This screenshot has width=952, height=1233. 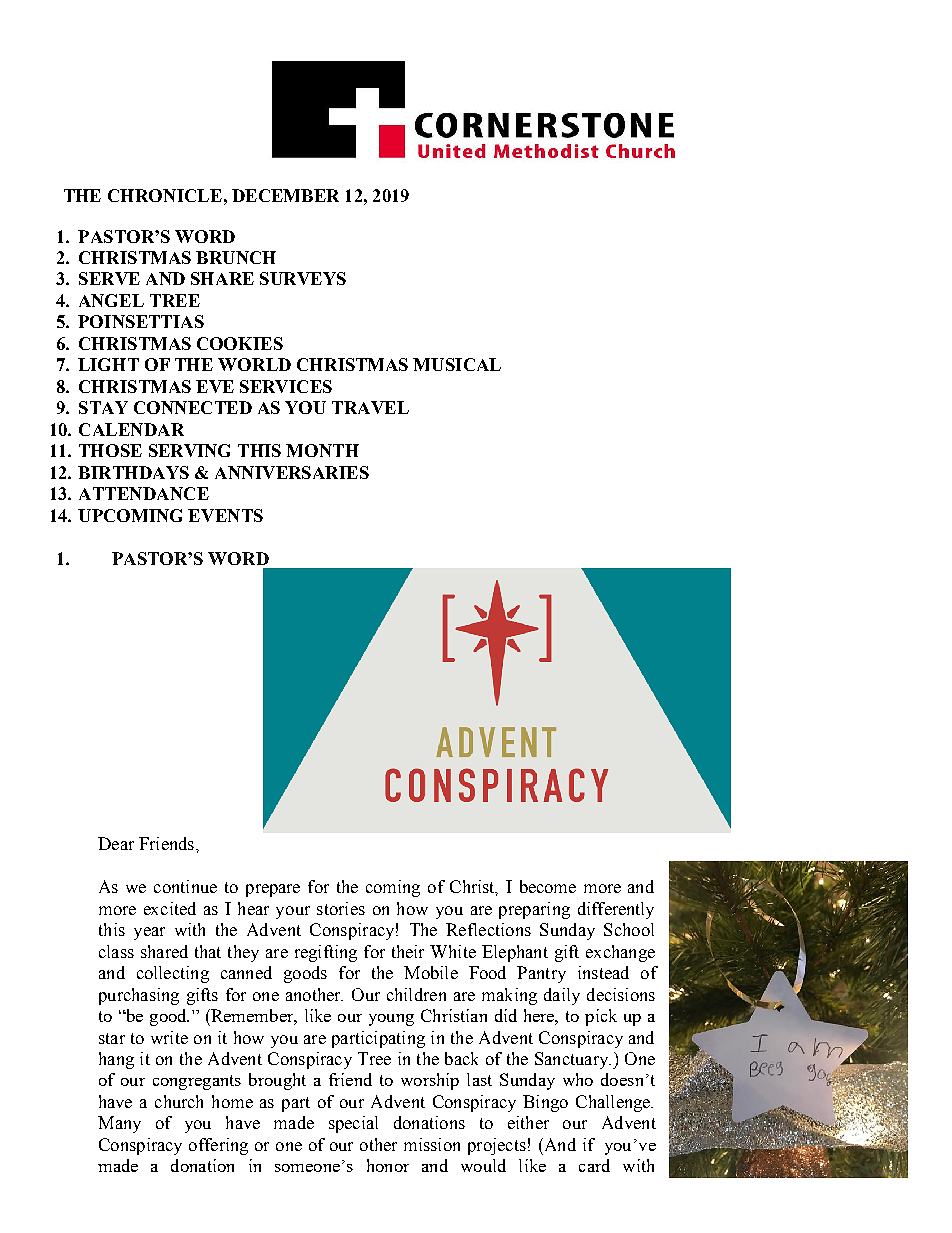 I want to click on TRAVEL, so click(x=370, y=407).
